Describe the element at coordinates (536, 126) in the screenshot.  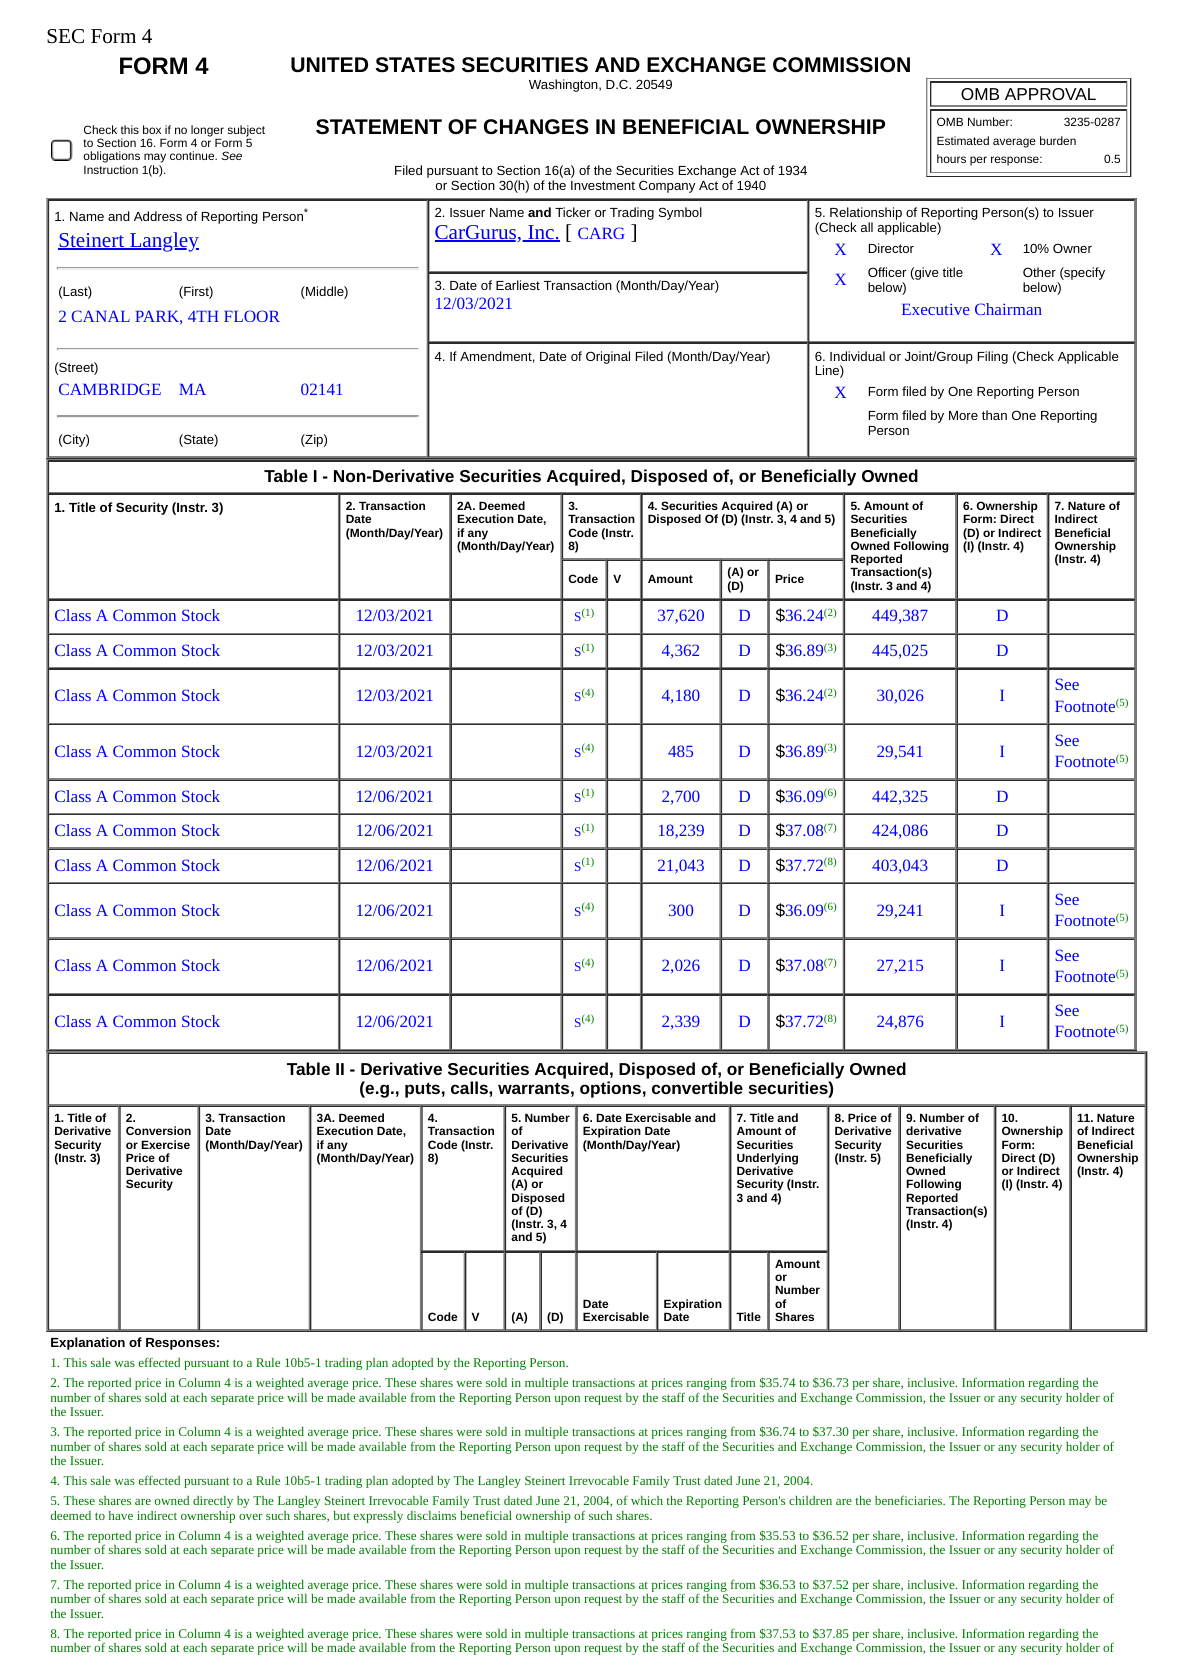
I see `CHANGES` at that location.
